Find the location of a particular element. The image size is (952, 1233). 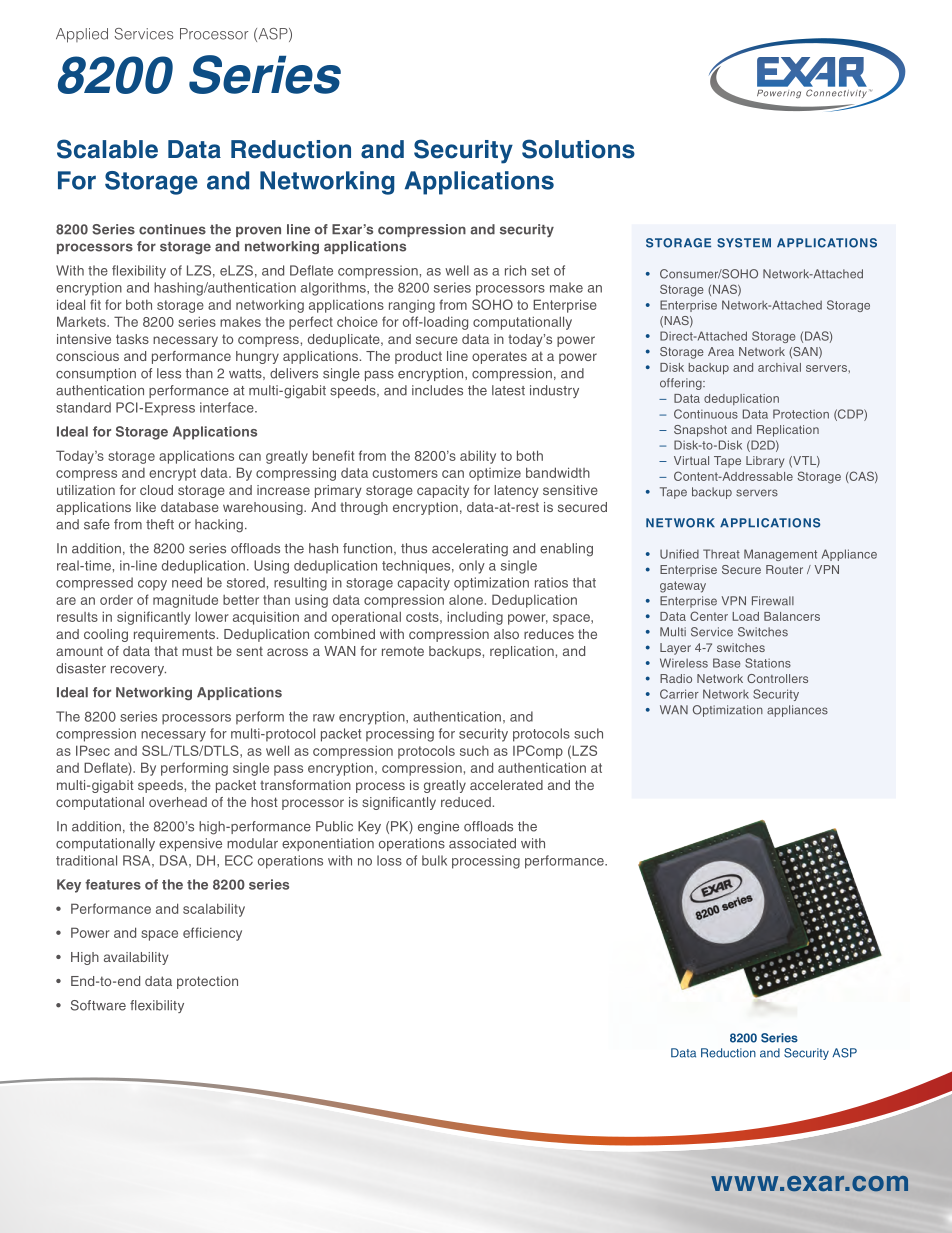

Software is located at coordinates (98, 1005).
